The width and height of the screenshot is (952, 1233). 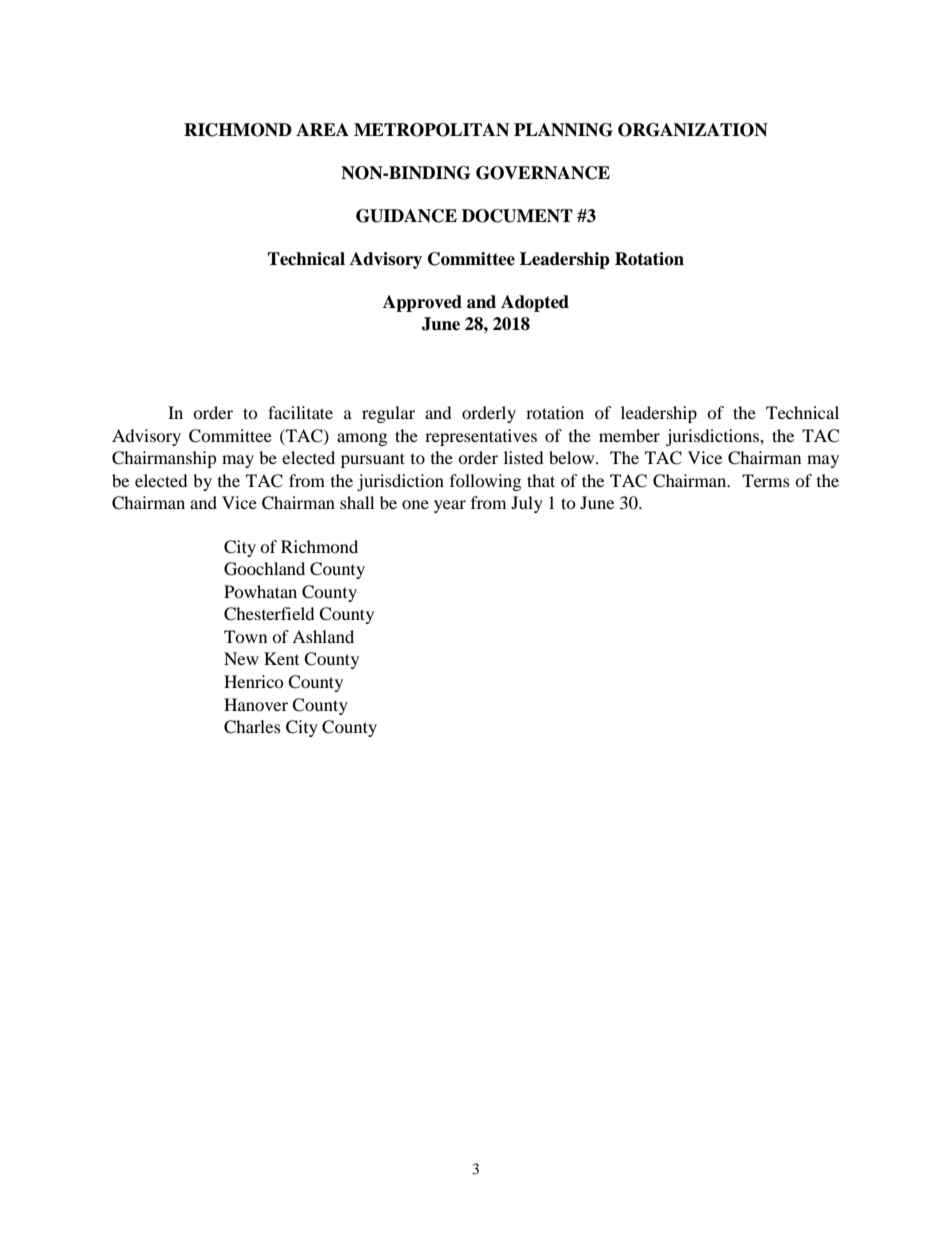 What do you see at coordinates (693, 130) in the screenshot?
I see `ORGANIZATION` at bounding box center [693, 130].
